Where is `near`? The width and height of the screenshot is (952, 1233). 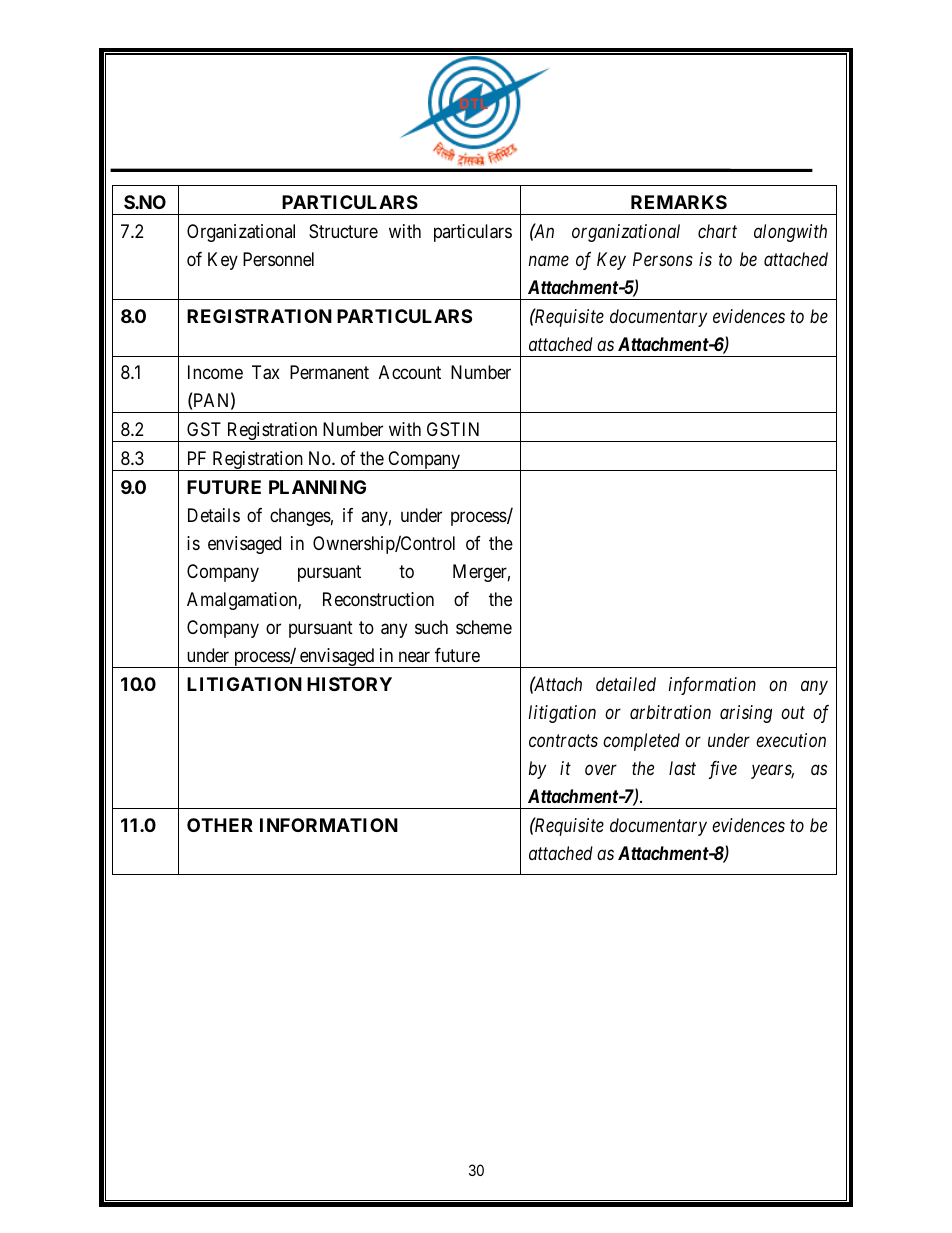
near is located at coordinates (414, 657).
